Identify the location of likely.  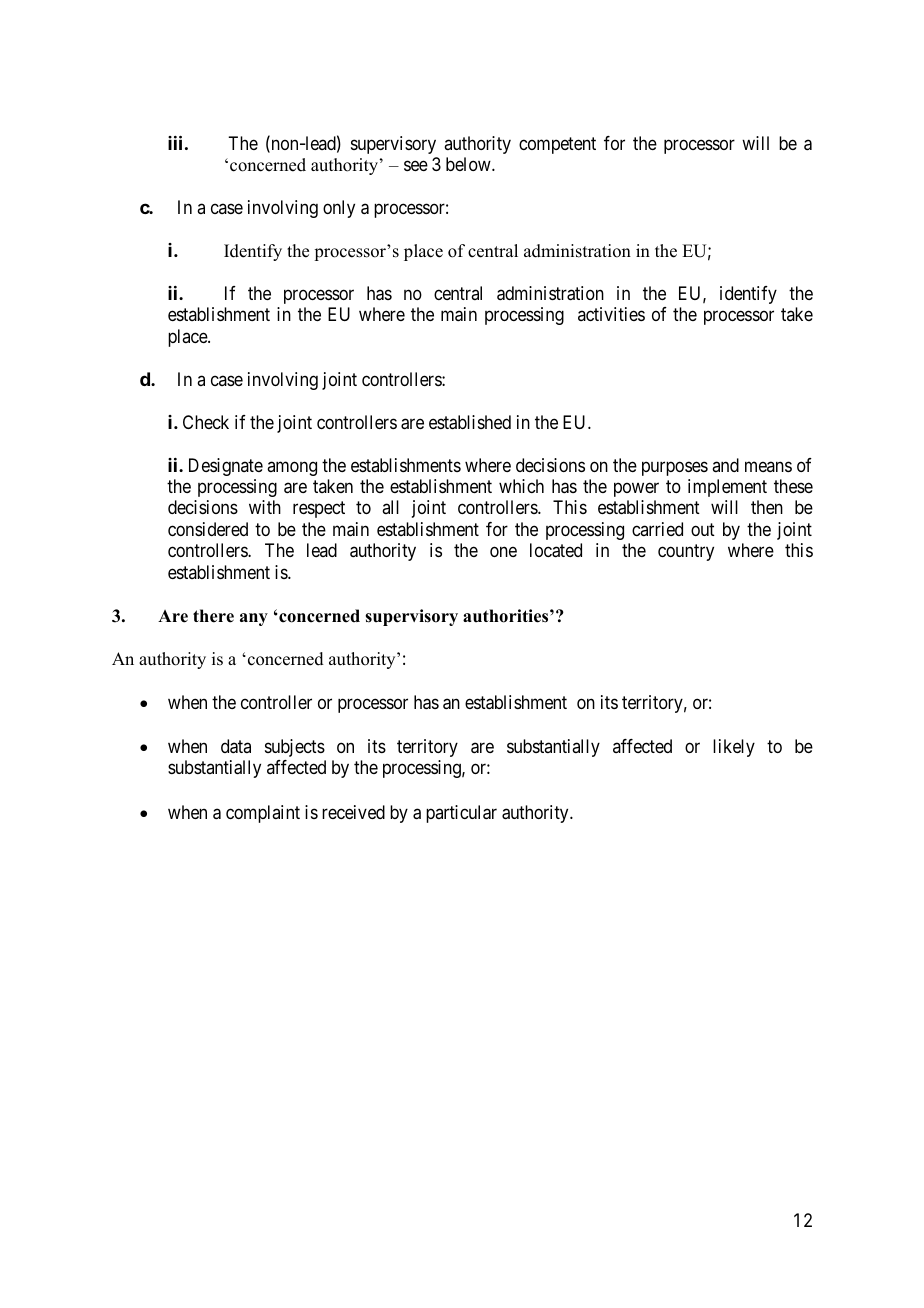
(734, 748).
